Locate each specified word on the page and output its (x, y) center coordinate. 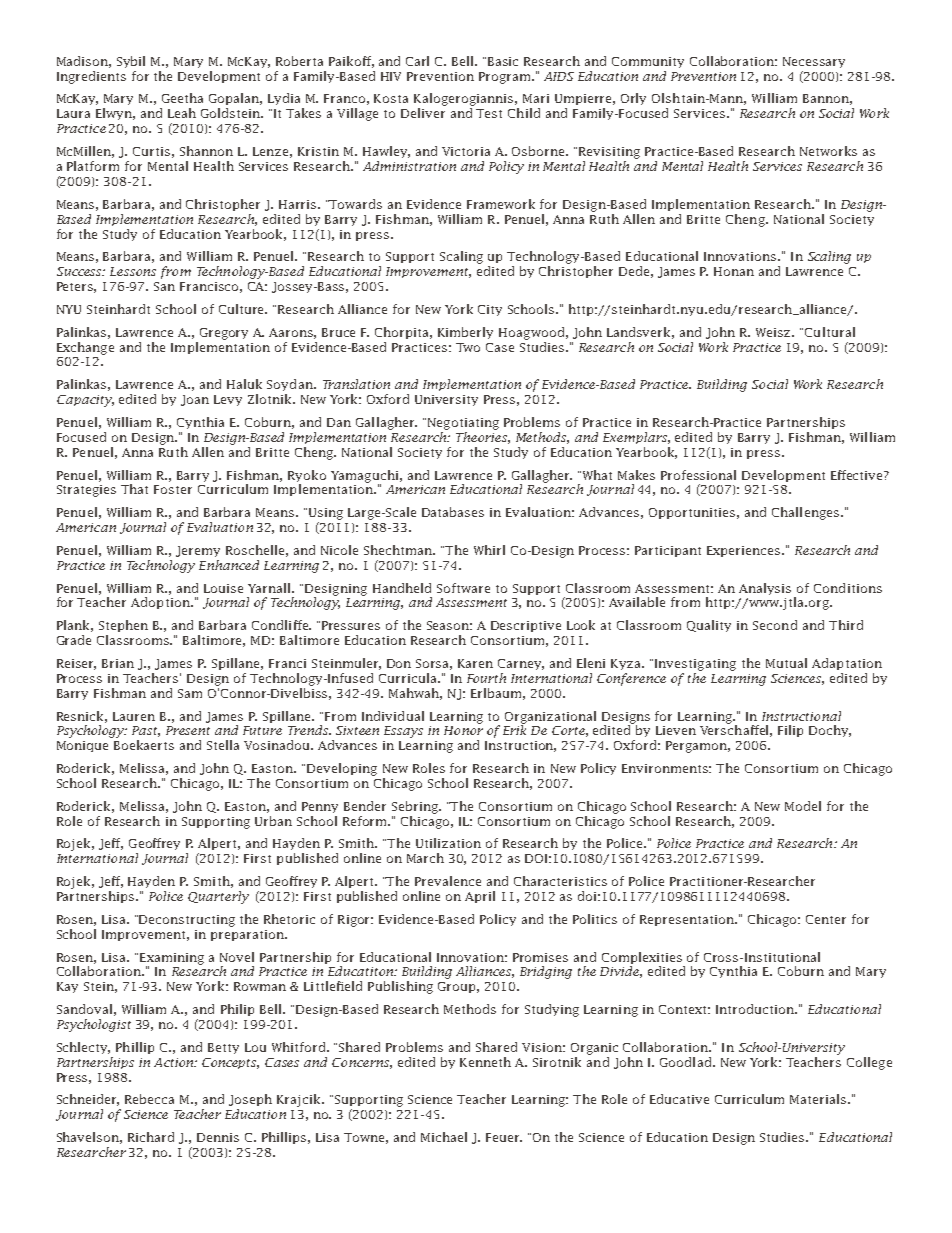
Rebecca (149, 1099)
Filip (790, 731)
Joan (195, 400)
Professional (698, 475)
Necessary (814, 62)
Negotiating (462, 424)
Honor (463, 730)
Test (489, 113)
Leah (182, 113)
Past (146, 731)
